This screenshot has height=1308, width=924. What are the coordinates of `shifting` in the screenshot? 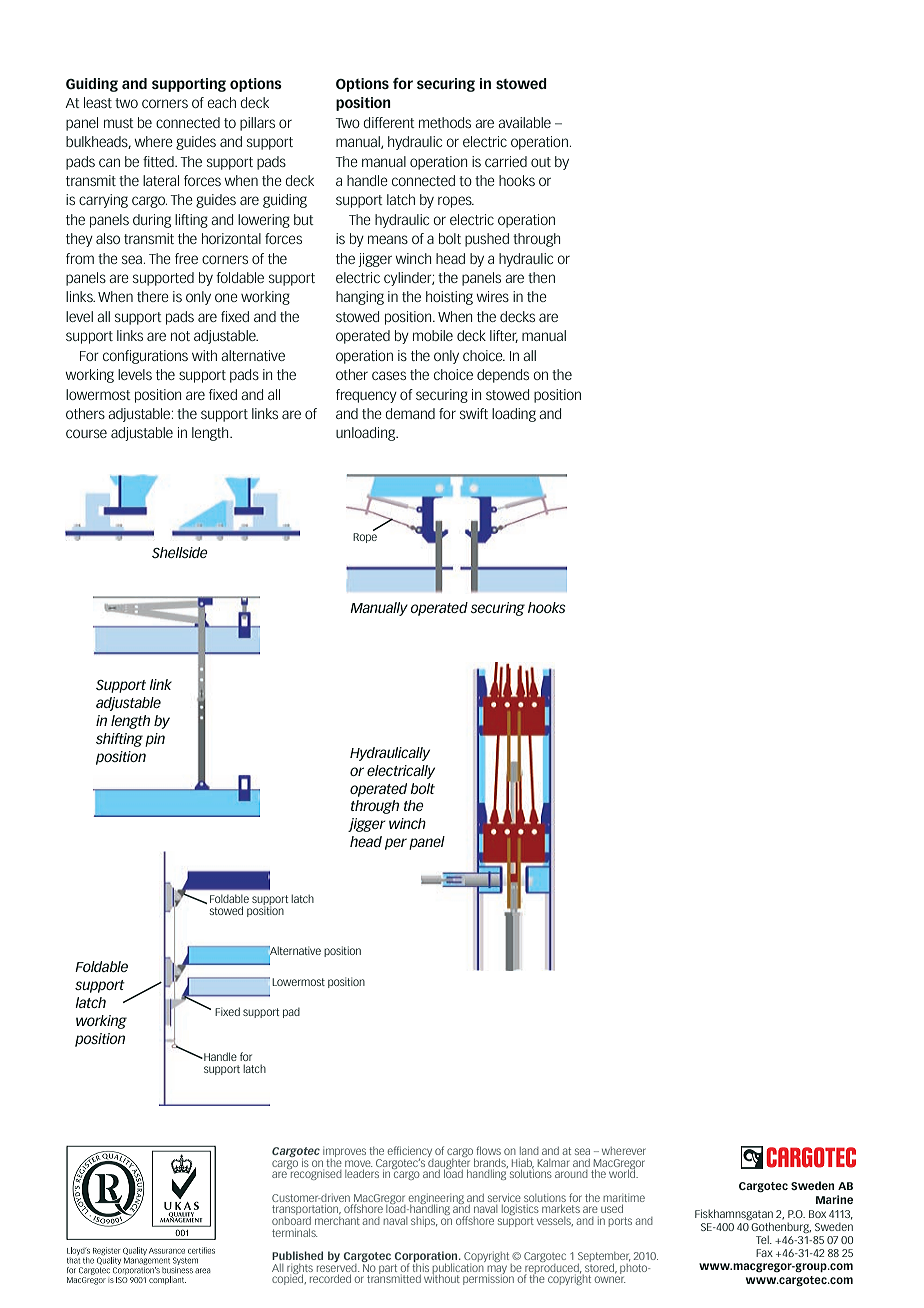 It's located at (119, 740).
